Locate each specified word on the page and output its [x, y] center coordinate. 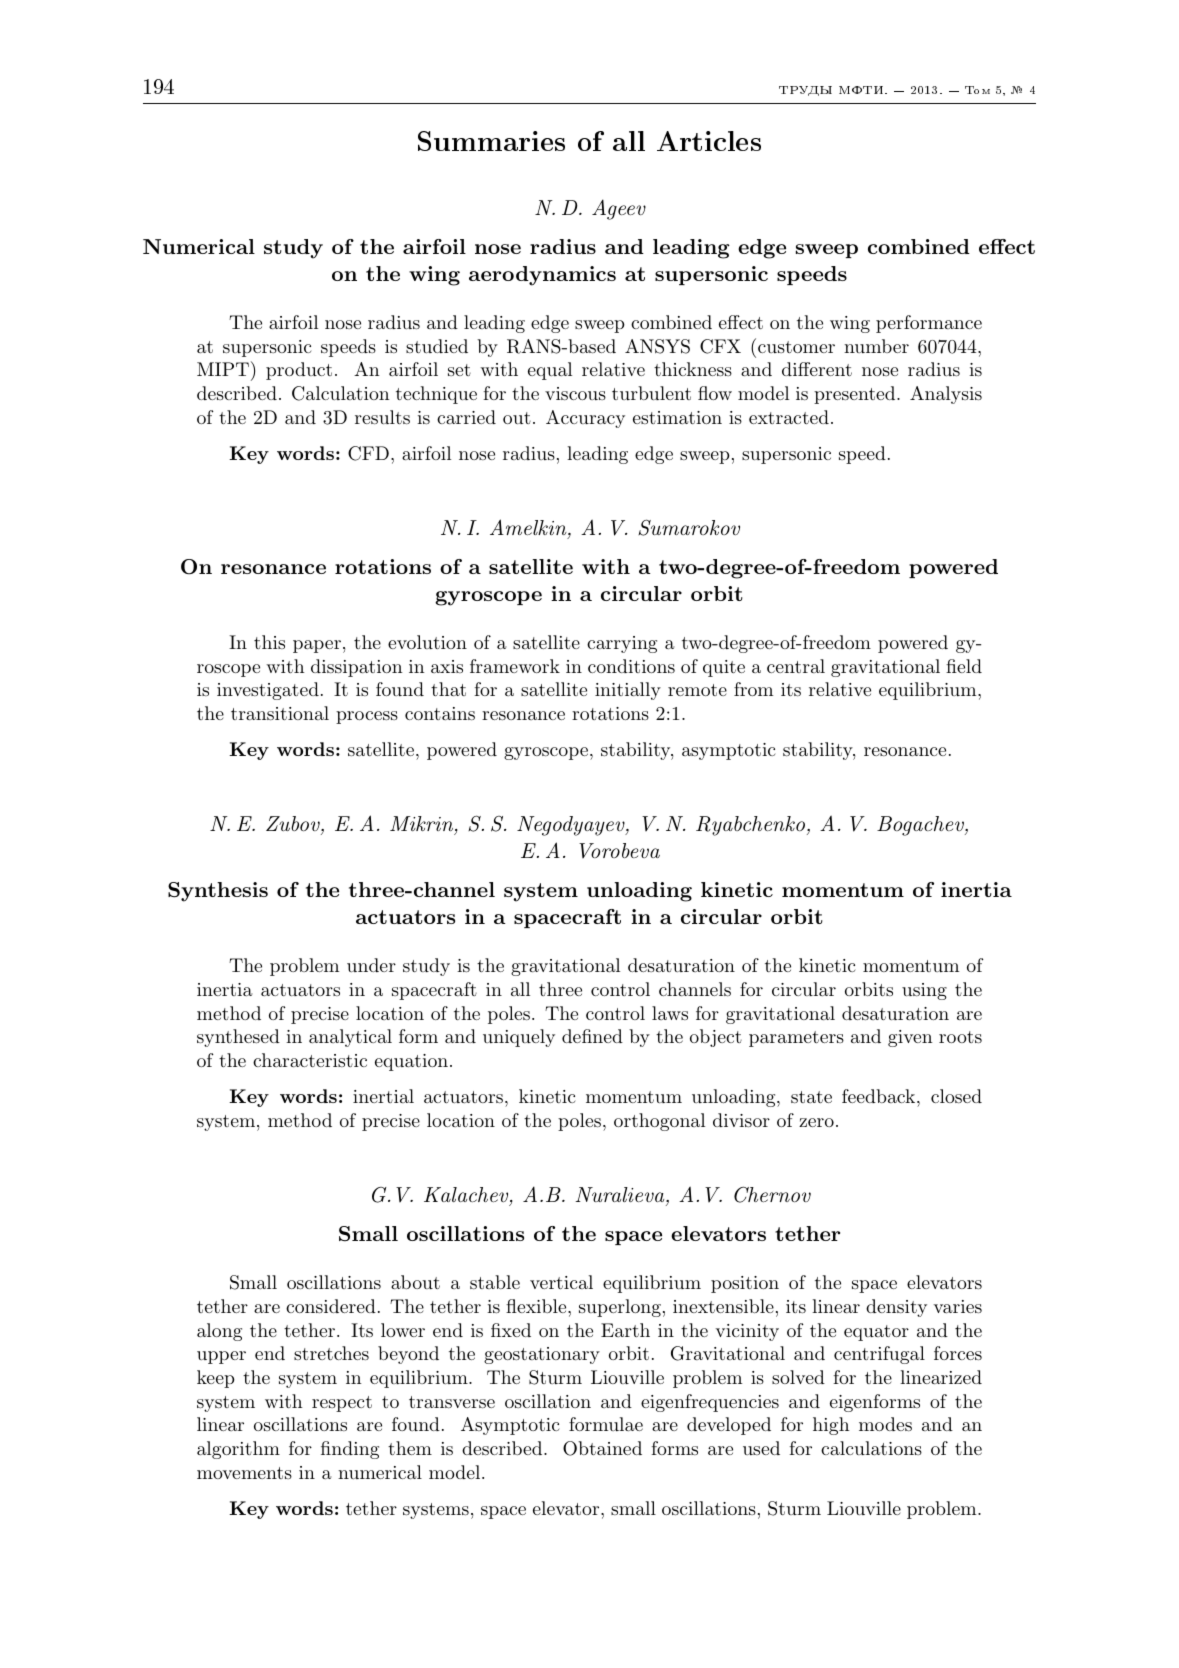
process [367, 717]
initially [628, 691]
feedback [878, 1096]
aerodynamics [542, 276]
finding [350, 1450]
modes [885, 1424]
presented [854, 395]
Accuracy [585, 419]
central [796, 666]
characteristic [310, 1060]
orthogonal [659, 1122]
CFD [368, 453]
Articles [709, 141]
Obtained [602, 1448]
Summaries [491, 141]
